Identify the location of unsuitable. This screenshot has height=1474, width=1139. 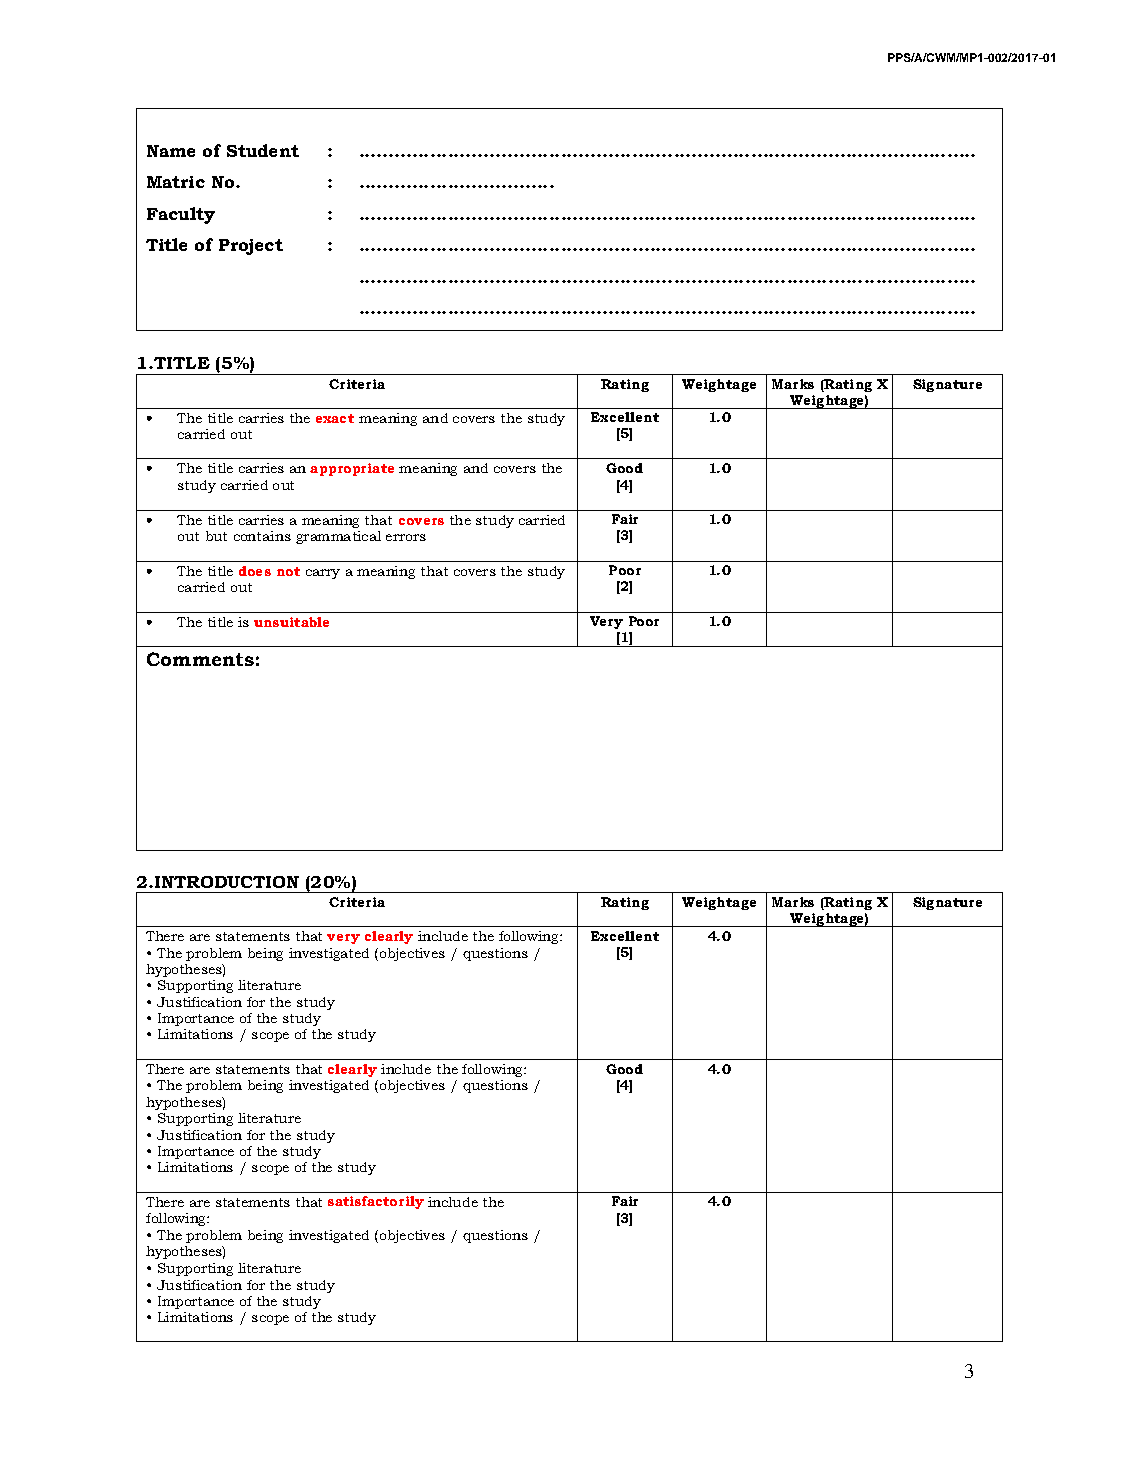
(291, 622).
